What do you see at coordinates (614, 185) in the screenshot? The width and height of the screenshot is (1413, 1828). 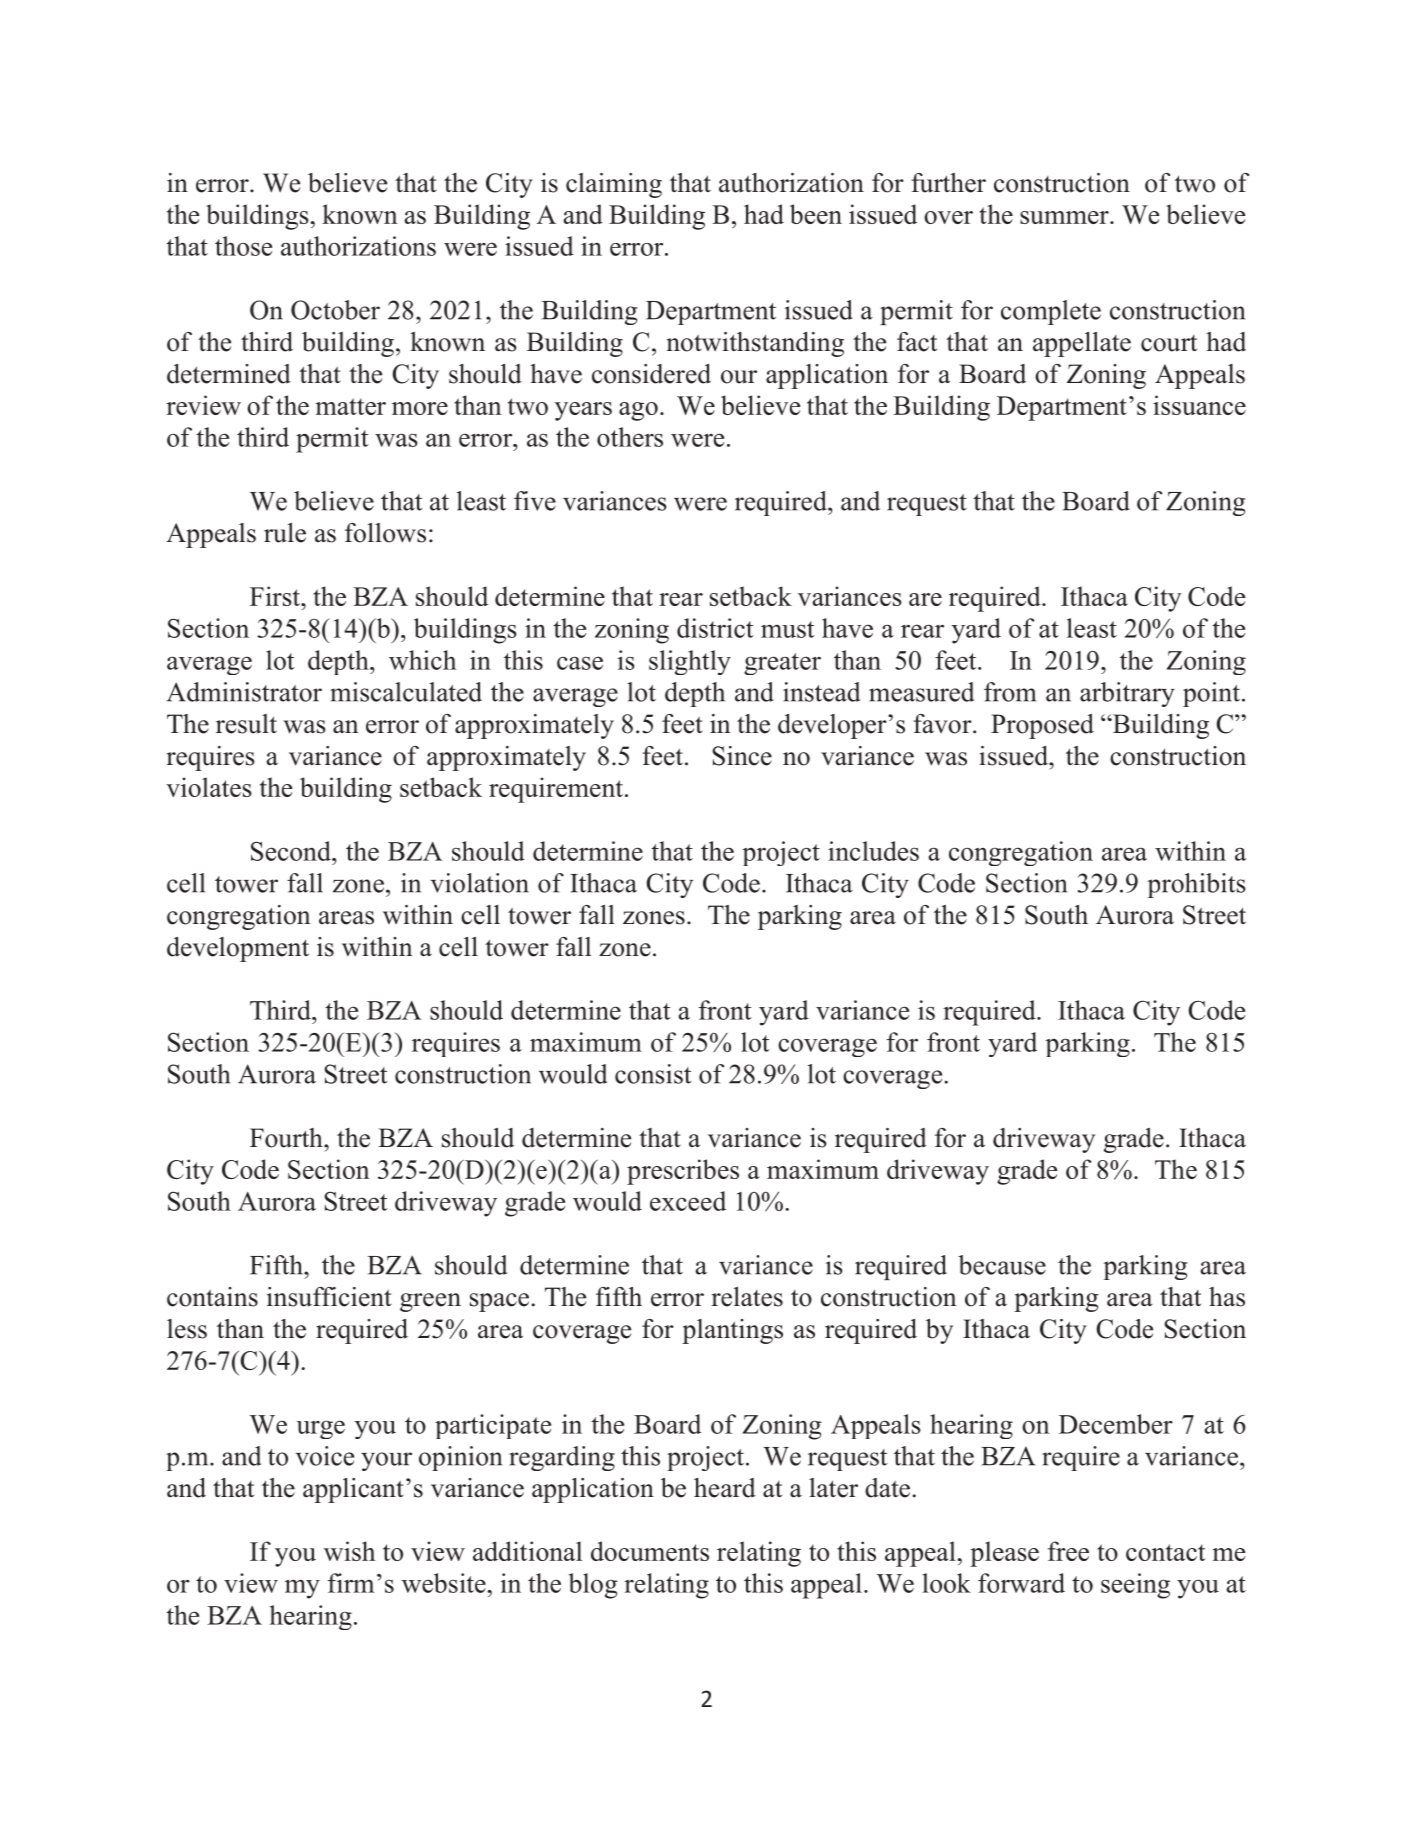 I see `claiming` at bounding box center [614, 185].
